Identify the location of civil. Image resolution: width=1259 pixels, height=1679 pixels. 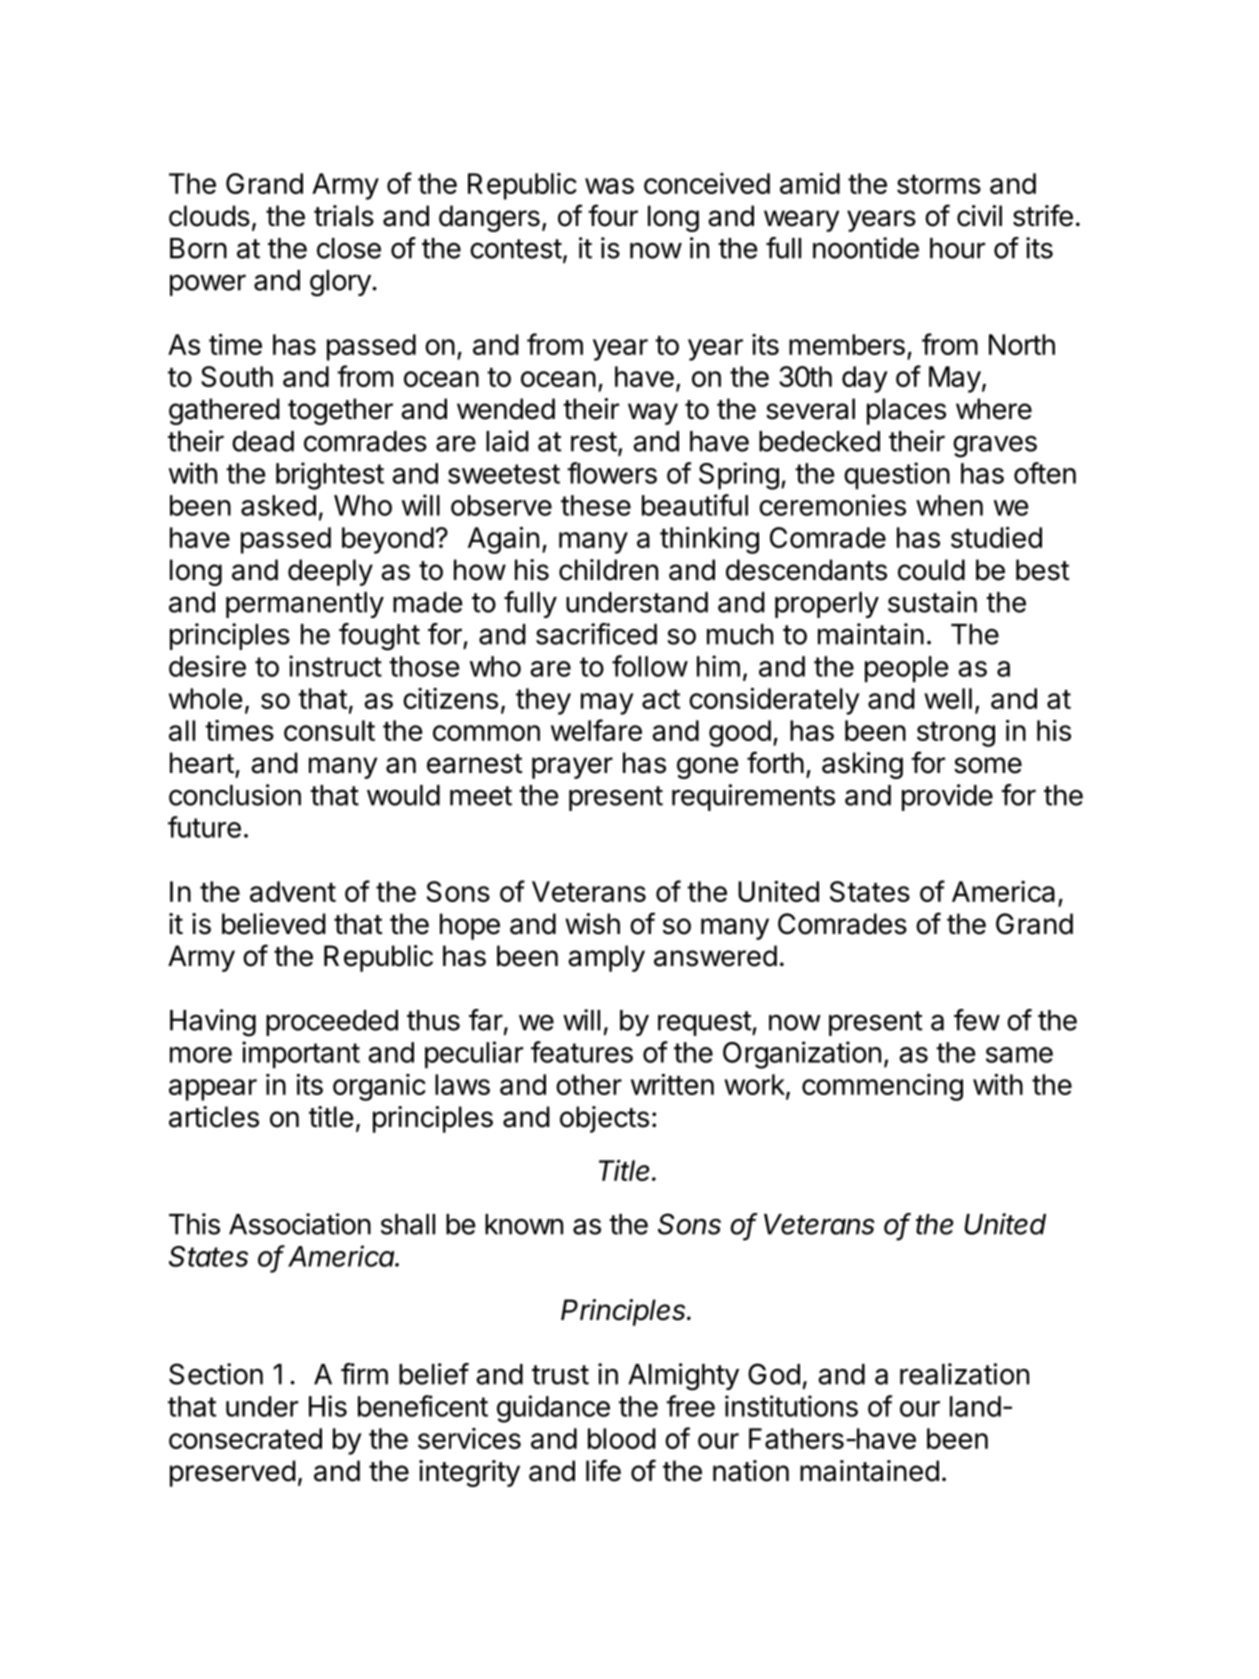
(979, 216).
